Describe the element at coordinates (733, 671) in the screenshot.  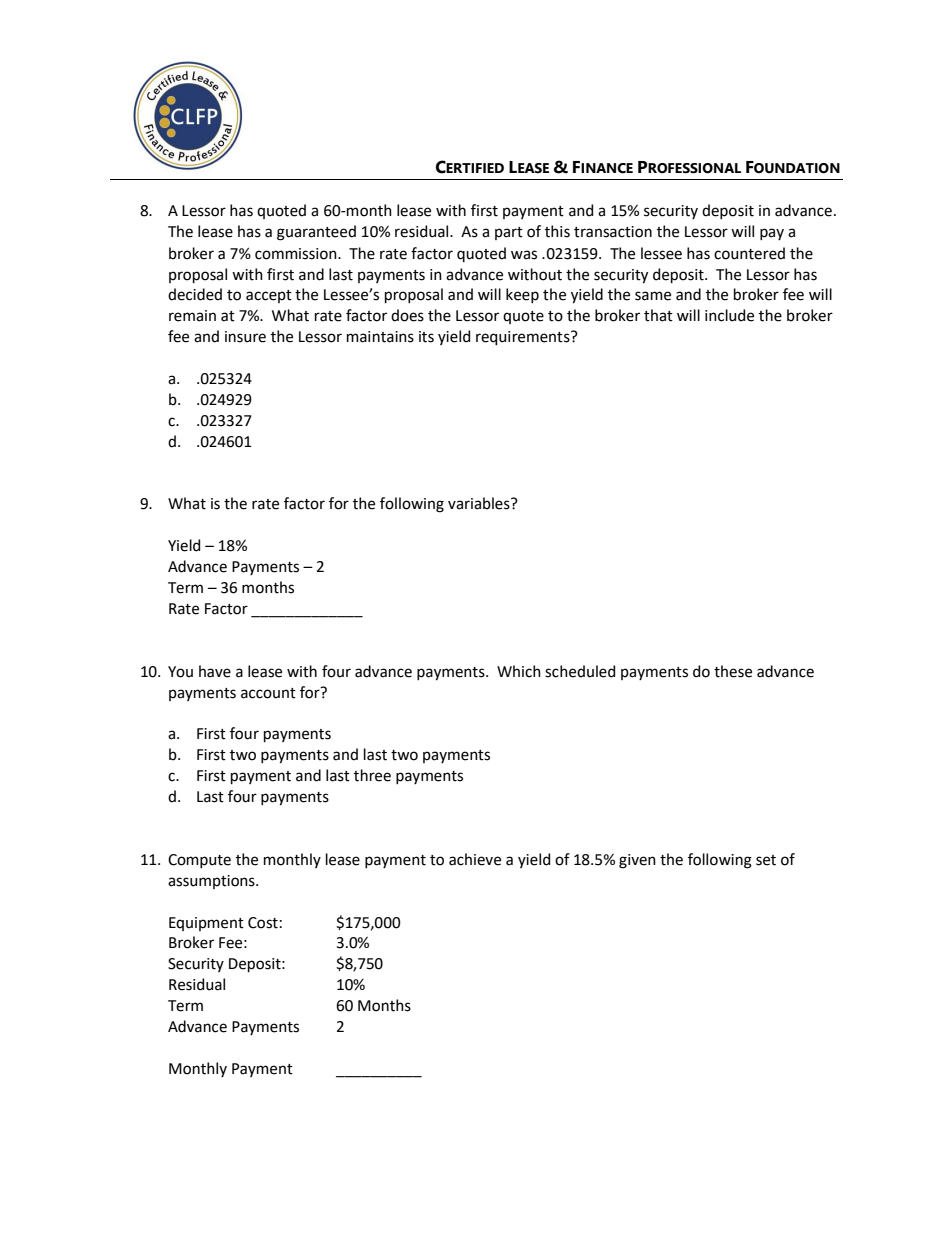
I see `these` at that location.
